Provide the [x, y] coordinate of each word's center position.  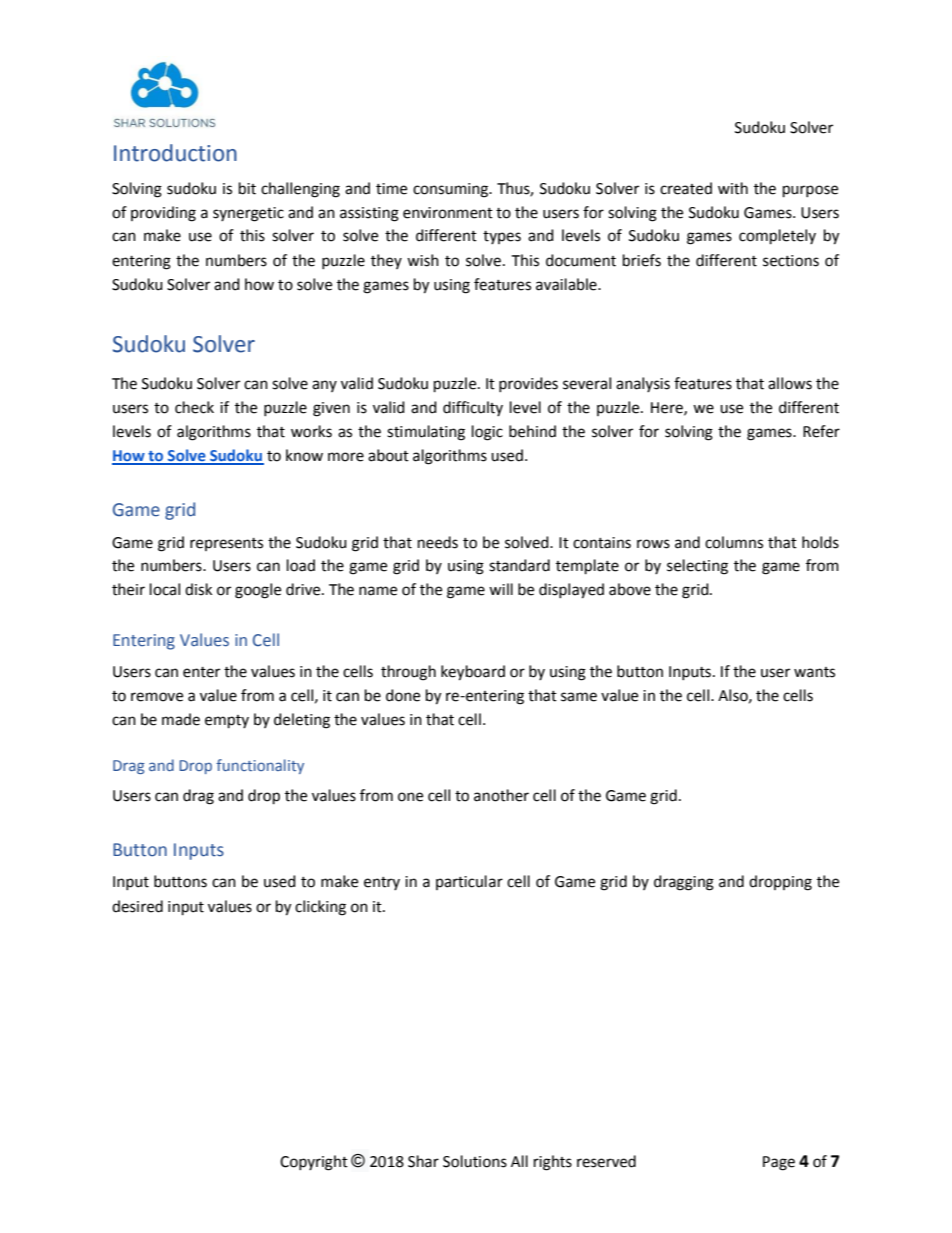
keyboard [473, 673]
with [733, 188]
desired [137, 906]
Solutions [475, 1161]
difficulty [473, 408]
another [501, 795]
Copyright [314, 1163]
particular [469, 882]
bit [247, 188]
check [194, 407]
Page [779, 1163]
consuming [452, 190]
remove [157, 697]
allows [790, 383]
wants [814, 672]
